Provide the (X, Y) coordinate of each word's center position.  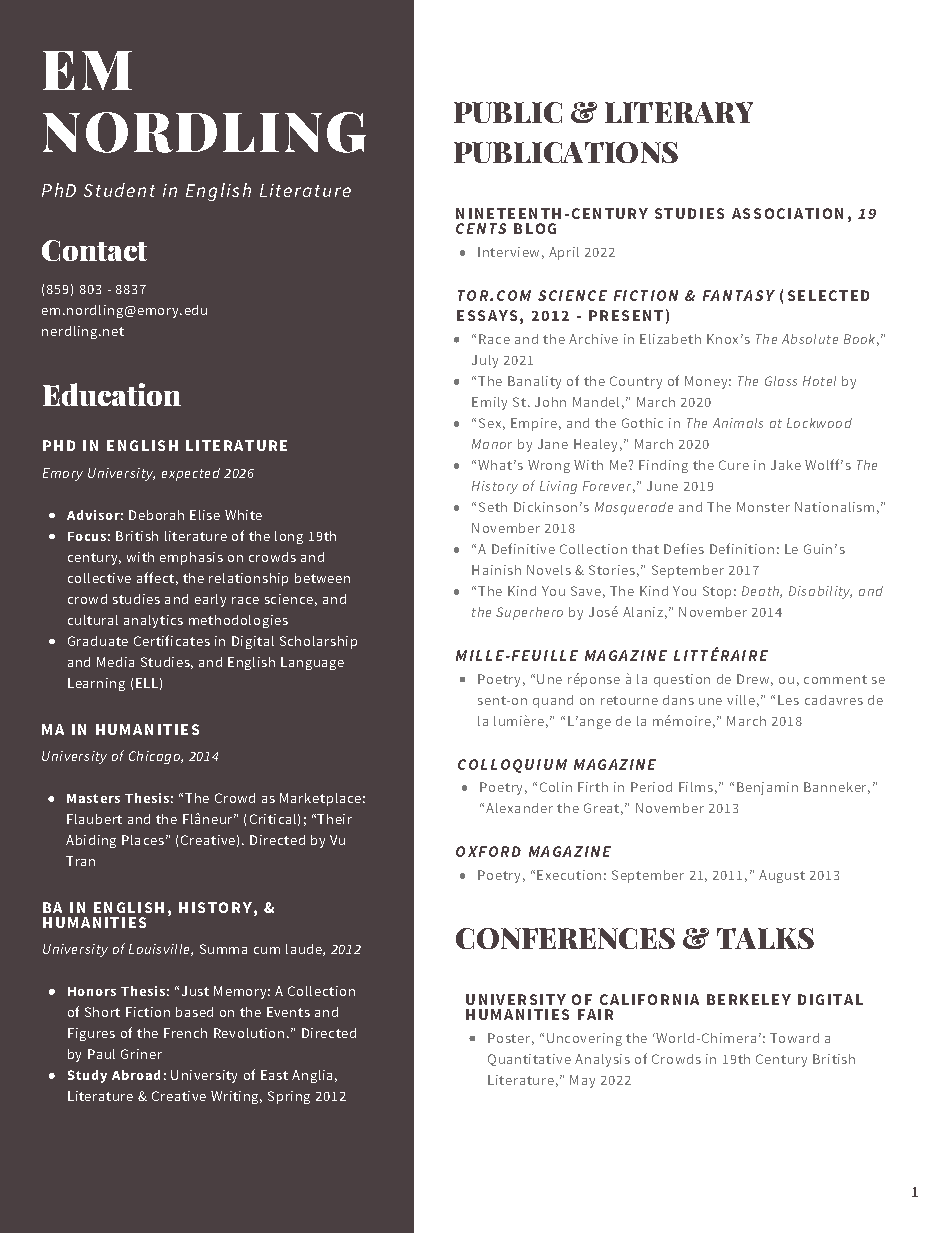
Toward (794, 1038)
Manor (492, 444)
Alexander (519, 808)
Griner (141, 1054)
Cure (734, 465)
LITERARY (679, 112)
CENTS (481, 228)
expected (191, 474)
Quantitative (529, 1060)
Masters (93, 798)
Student (119, 190)
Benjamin (767, 788)
